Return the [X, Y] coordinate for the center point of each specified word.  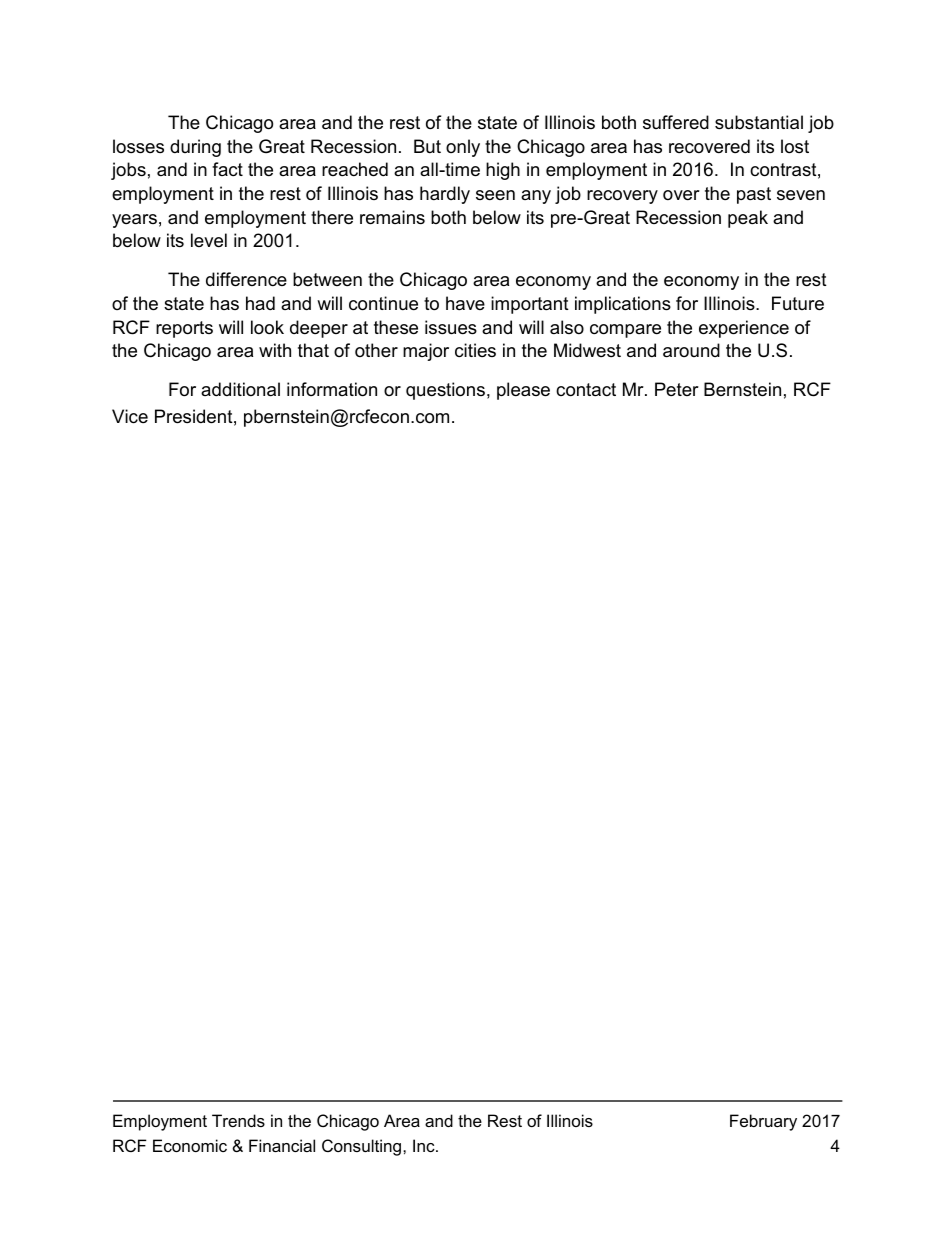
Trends [238, 1120]
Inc [425, 1145]
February [763, 1122]
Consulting [363, 1147]
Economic [190, 1145]
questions [445, 391]
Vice [130, 416]
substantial [759, 122]
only [463, 148]
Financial [282, 1145]
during [195, 148]
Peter [677, 389]
